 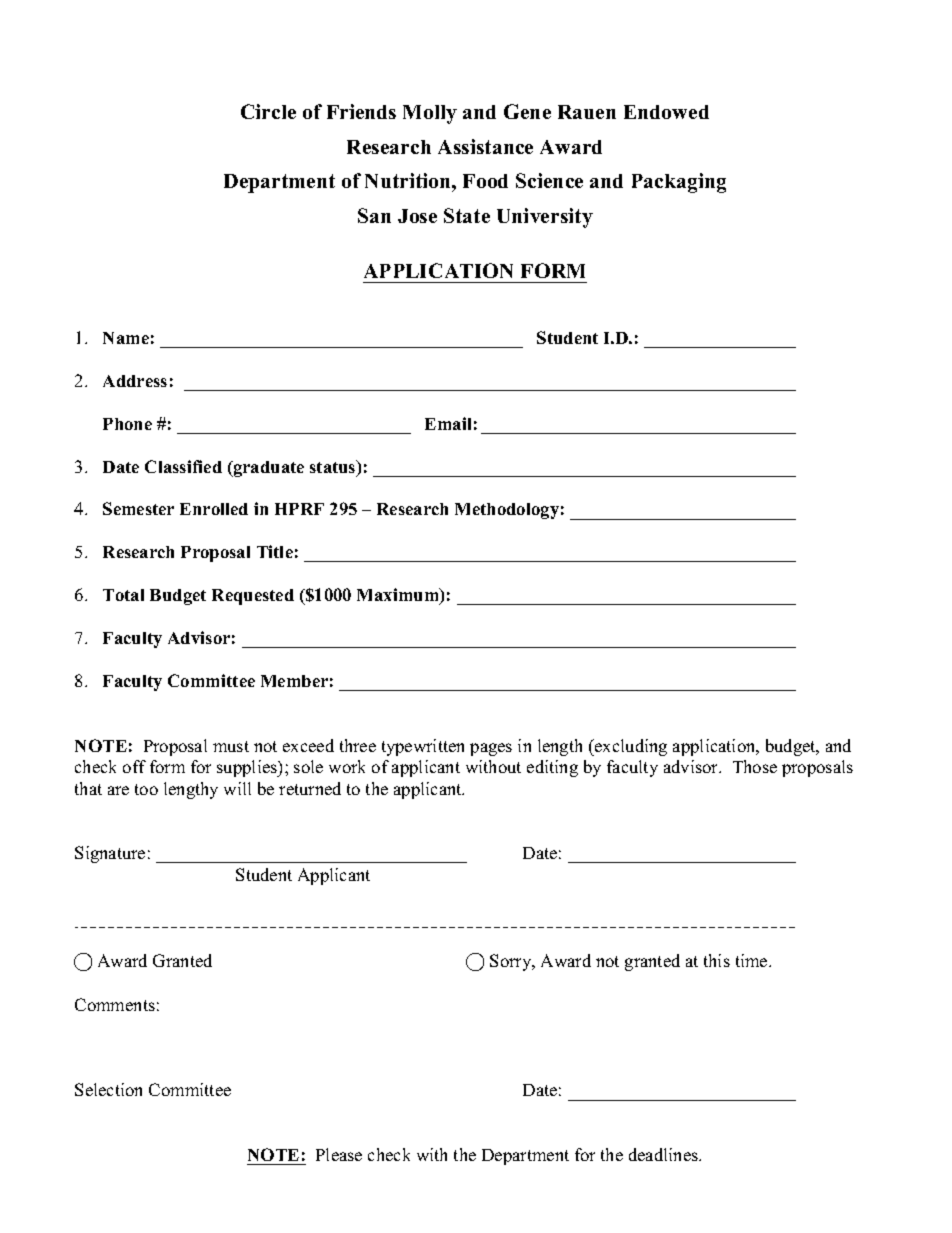 I want to click on Those, so click(x=755, y=766).
